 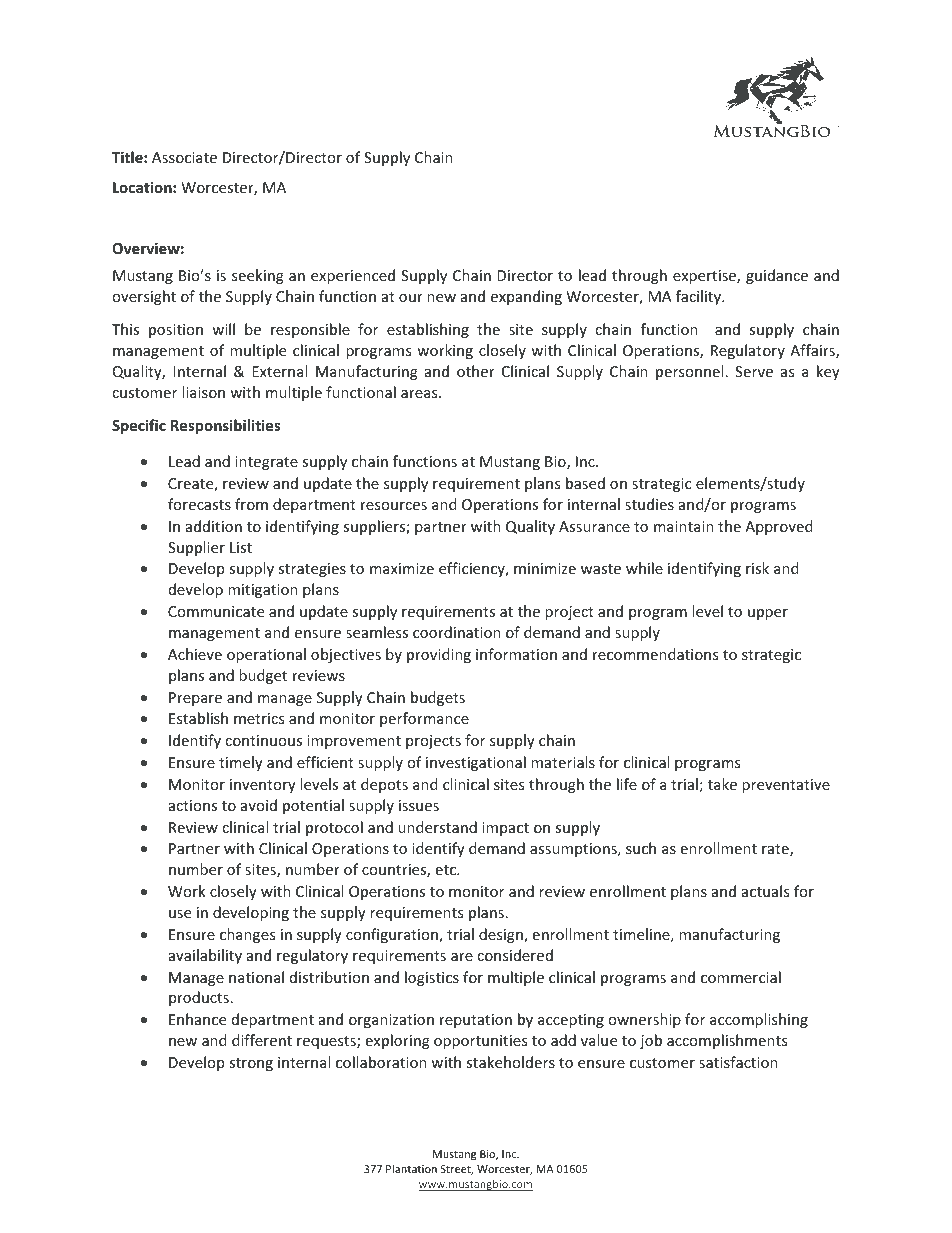 What do you see at coordinates (195, 654) in the screenshot?
I see `Achieve` at bounding box center [195, 654].
